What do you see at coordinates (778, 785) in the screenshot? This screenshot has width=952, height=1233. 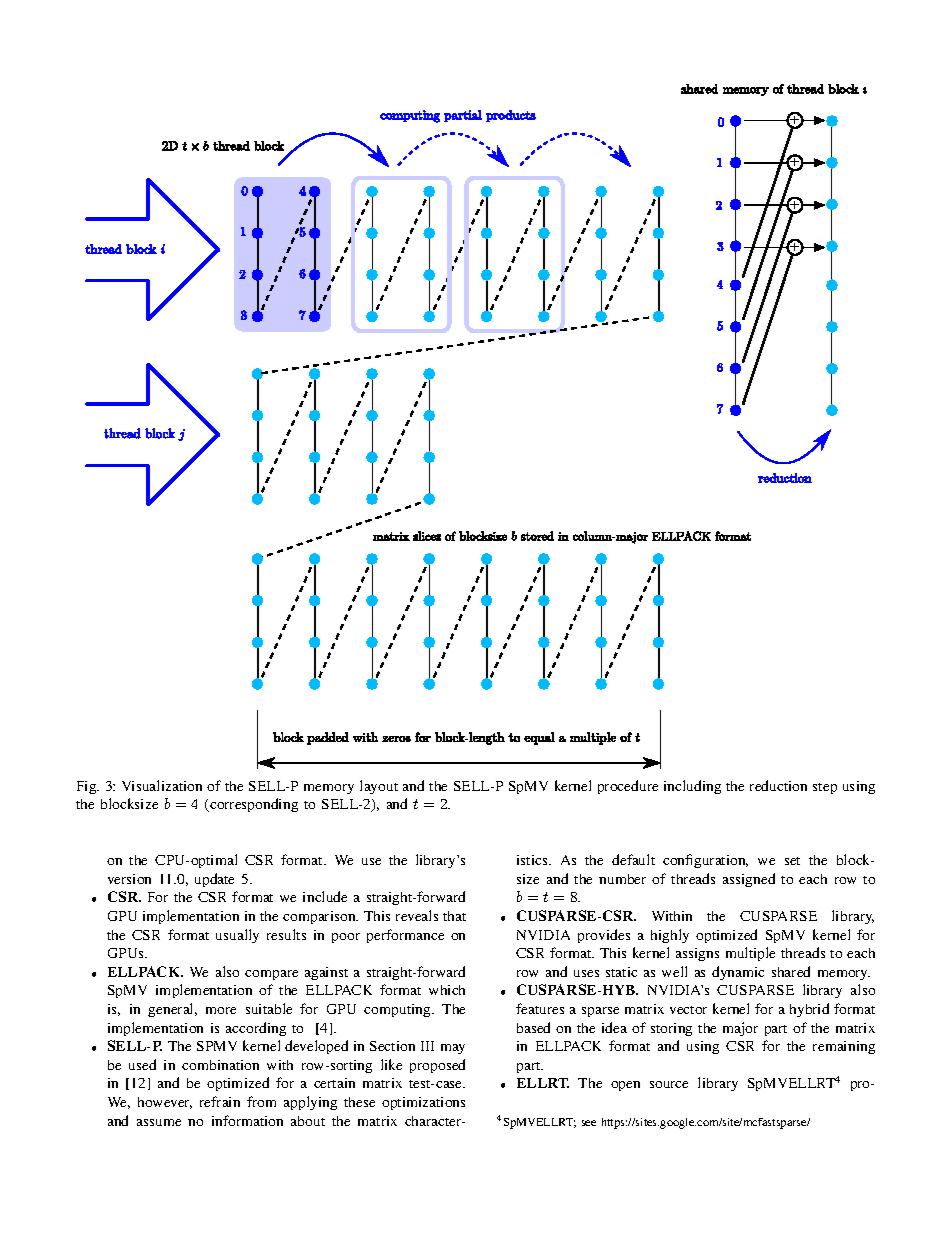 I see `reduction` at bounding box center [778, 785].
